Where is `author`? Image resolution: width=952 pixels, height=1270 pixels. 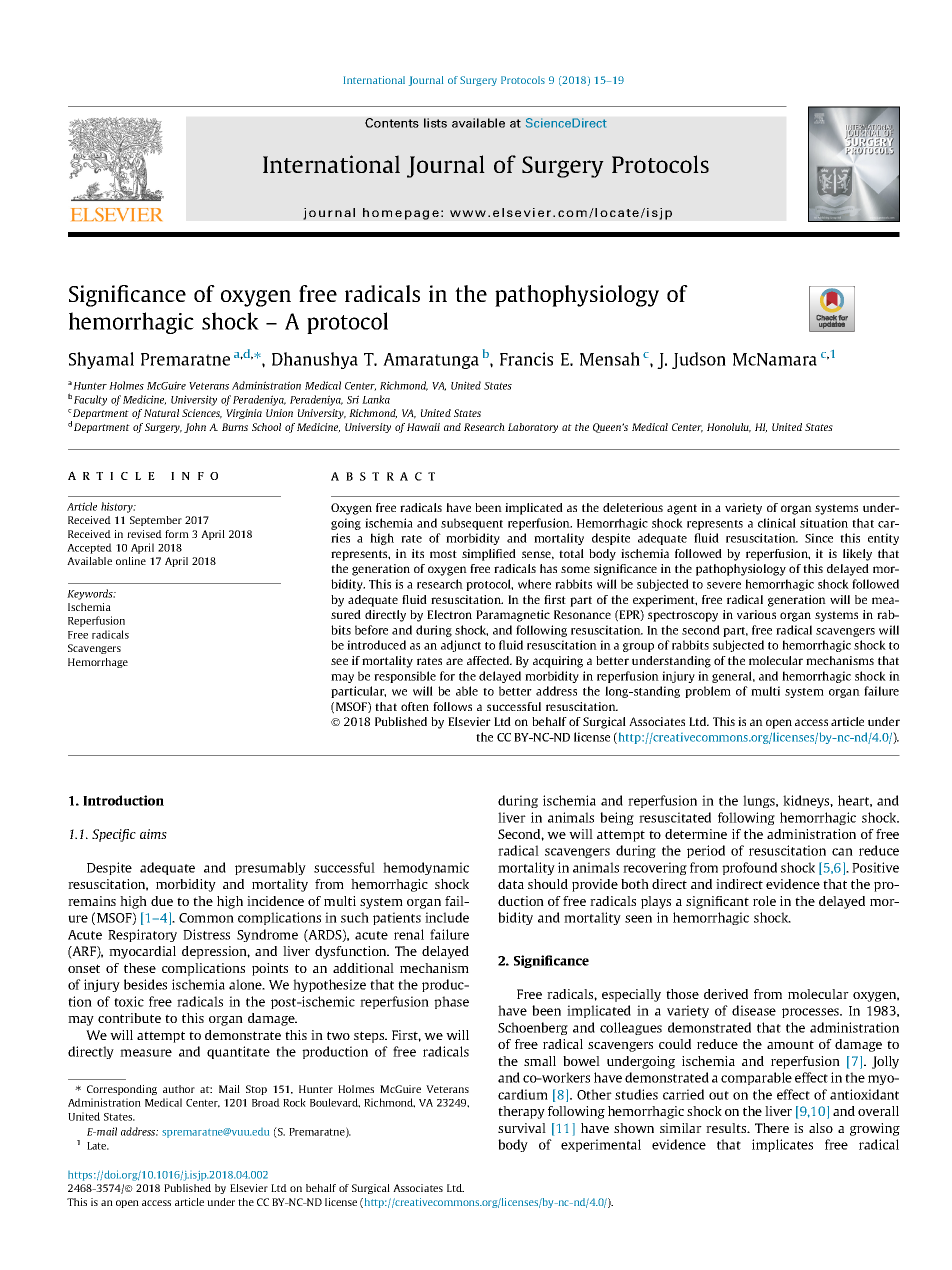 author is located at coordinates (179, 1089).
